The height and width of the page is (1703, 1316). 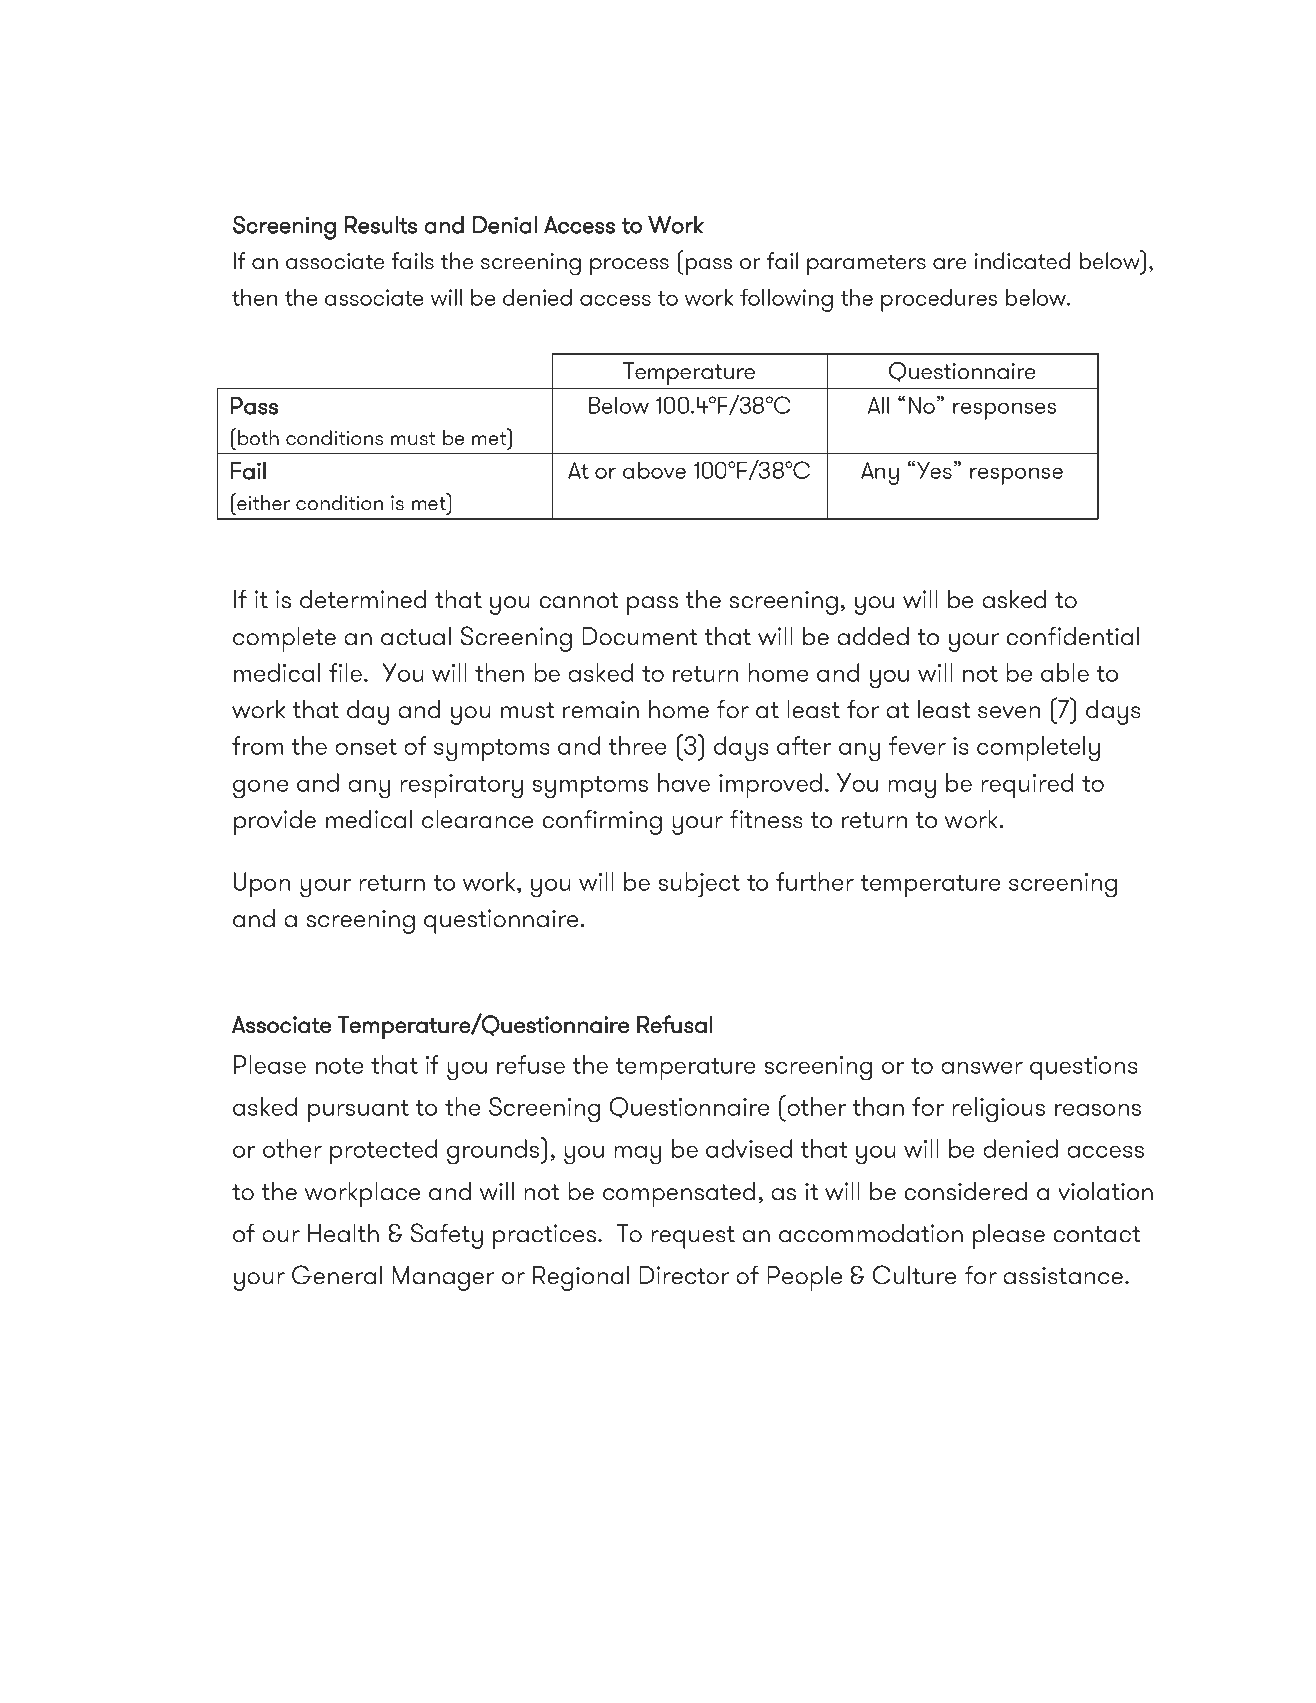 What do you see at coordinates (1022, 261) in the page?
I see `indicated` at bounding box center [1022, 261].
